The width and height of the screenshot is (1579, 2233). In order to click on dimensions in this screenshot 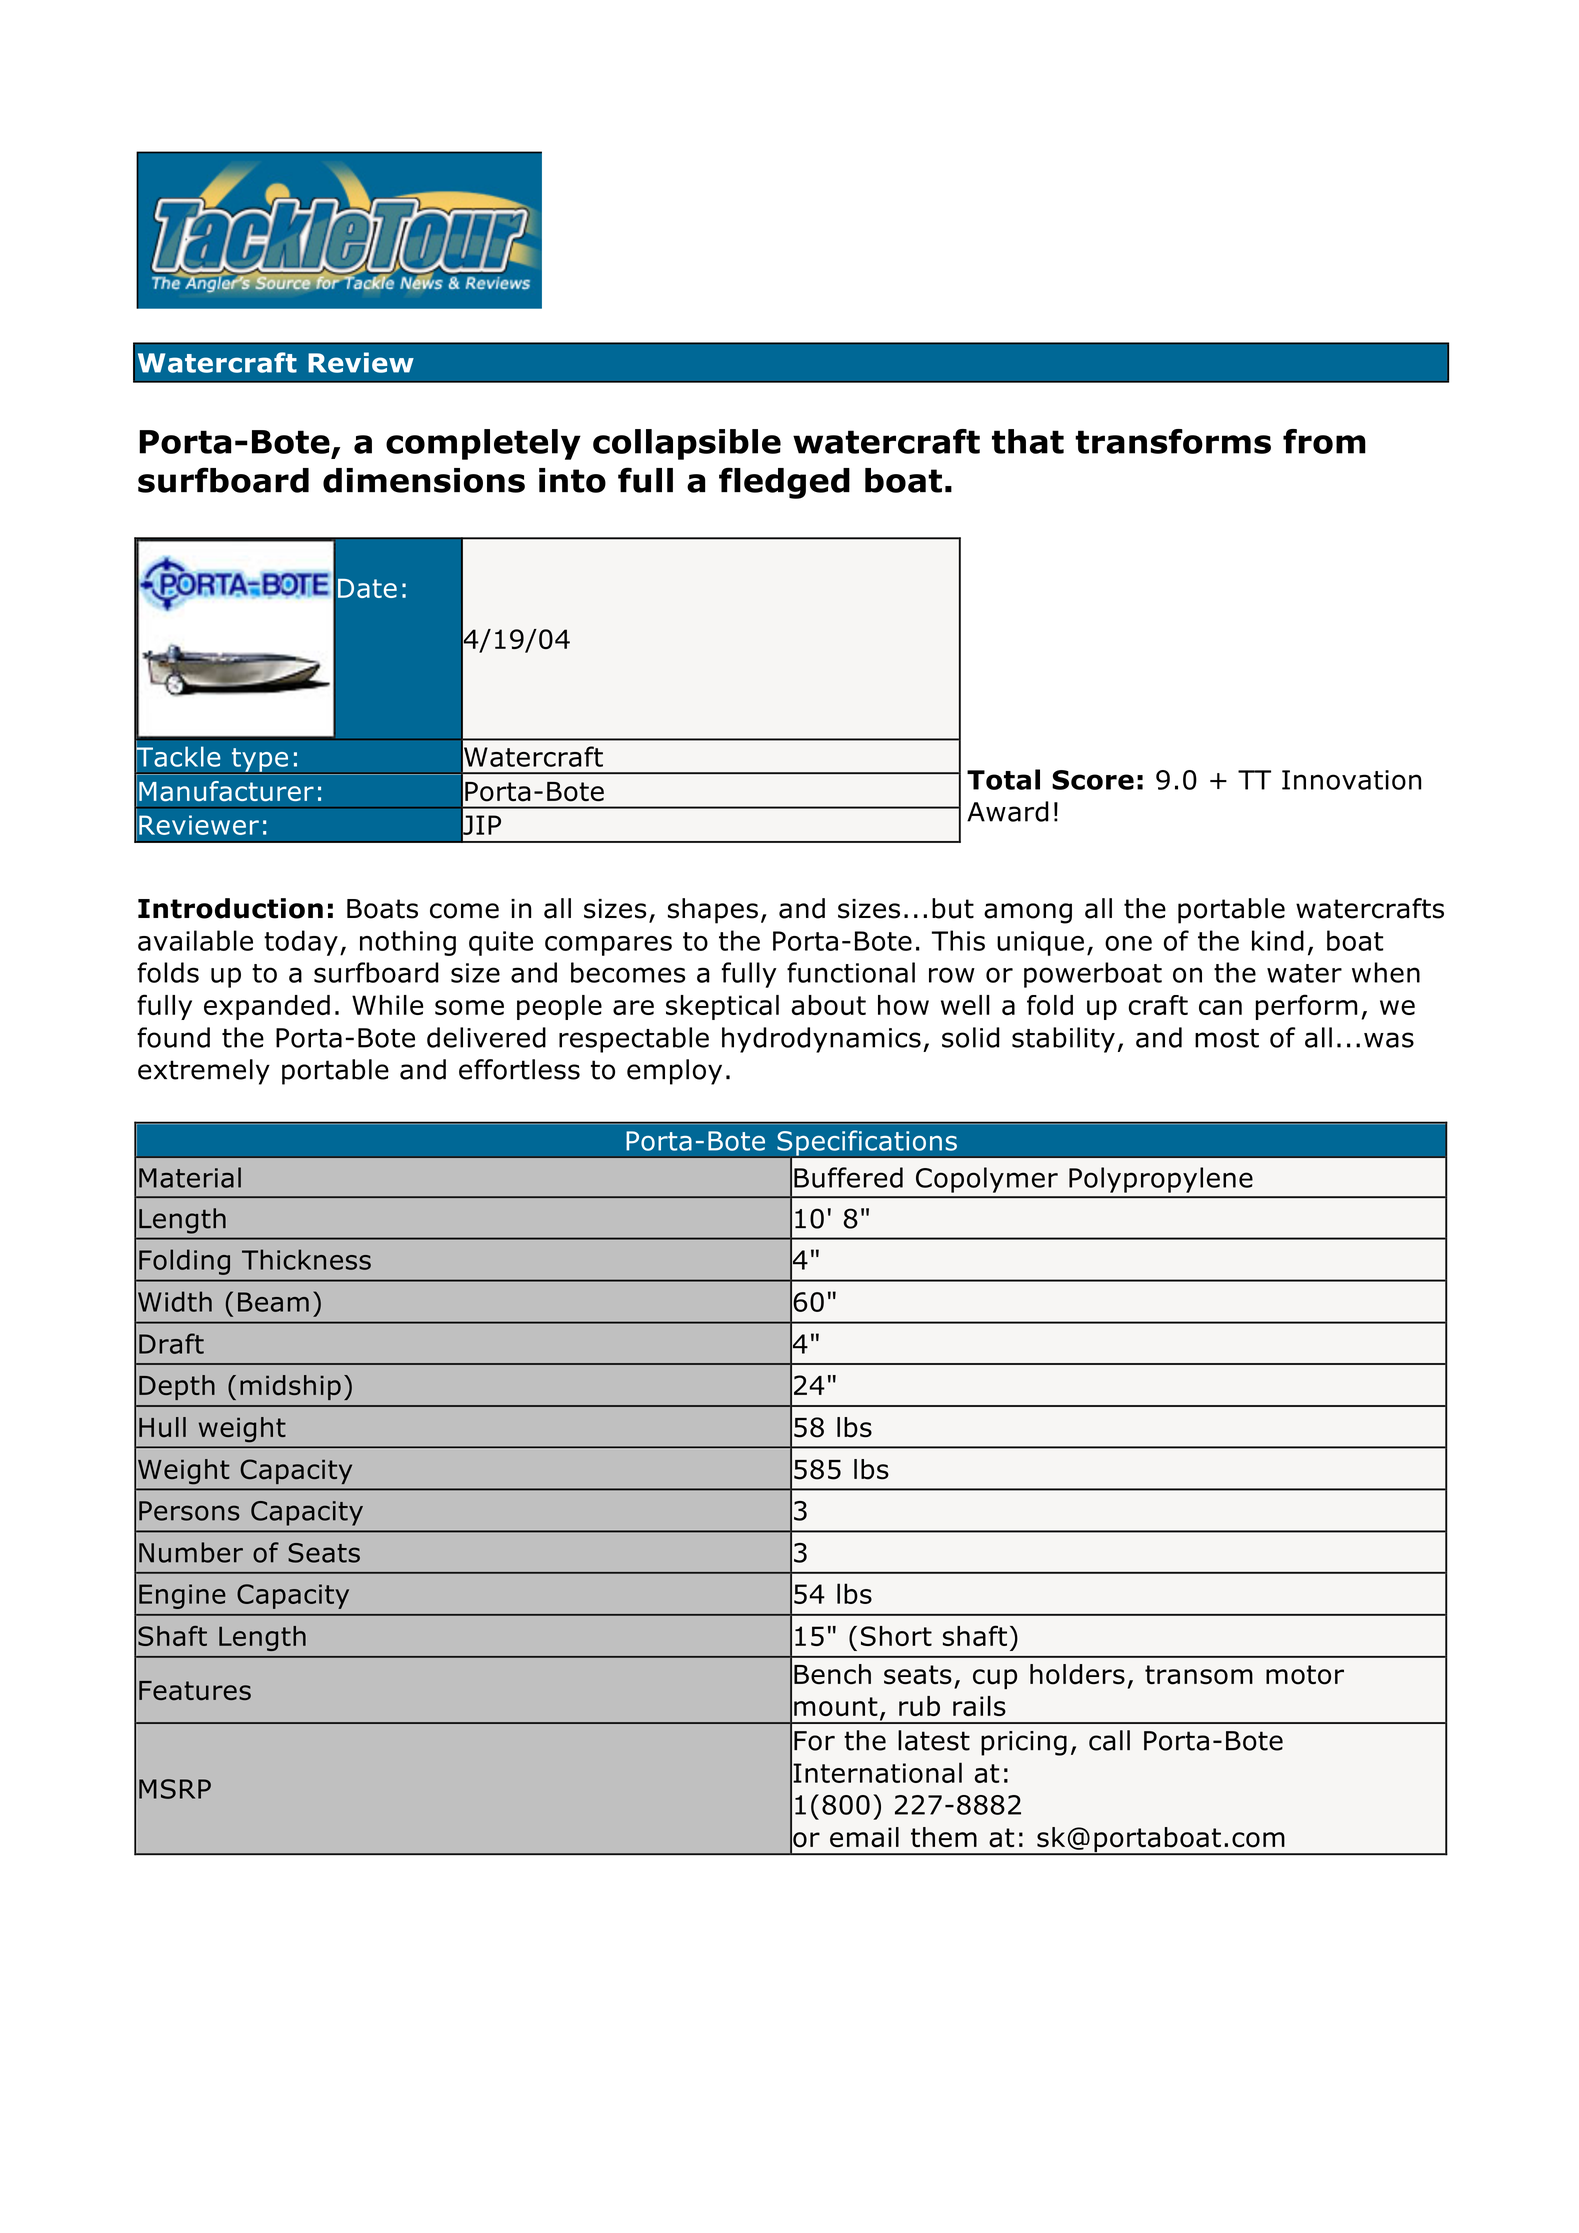, I will do `click(424, 480)`.
